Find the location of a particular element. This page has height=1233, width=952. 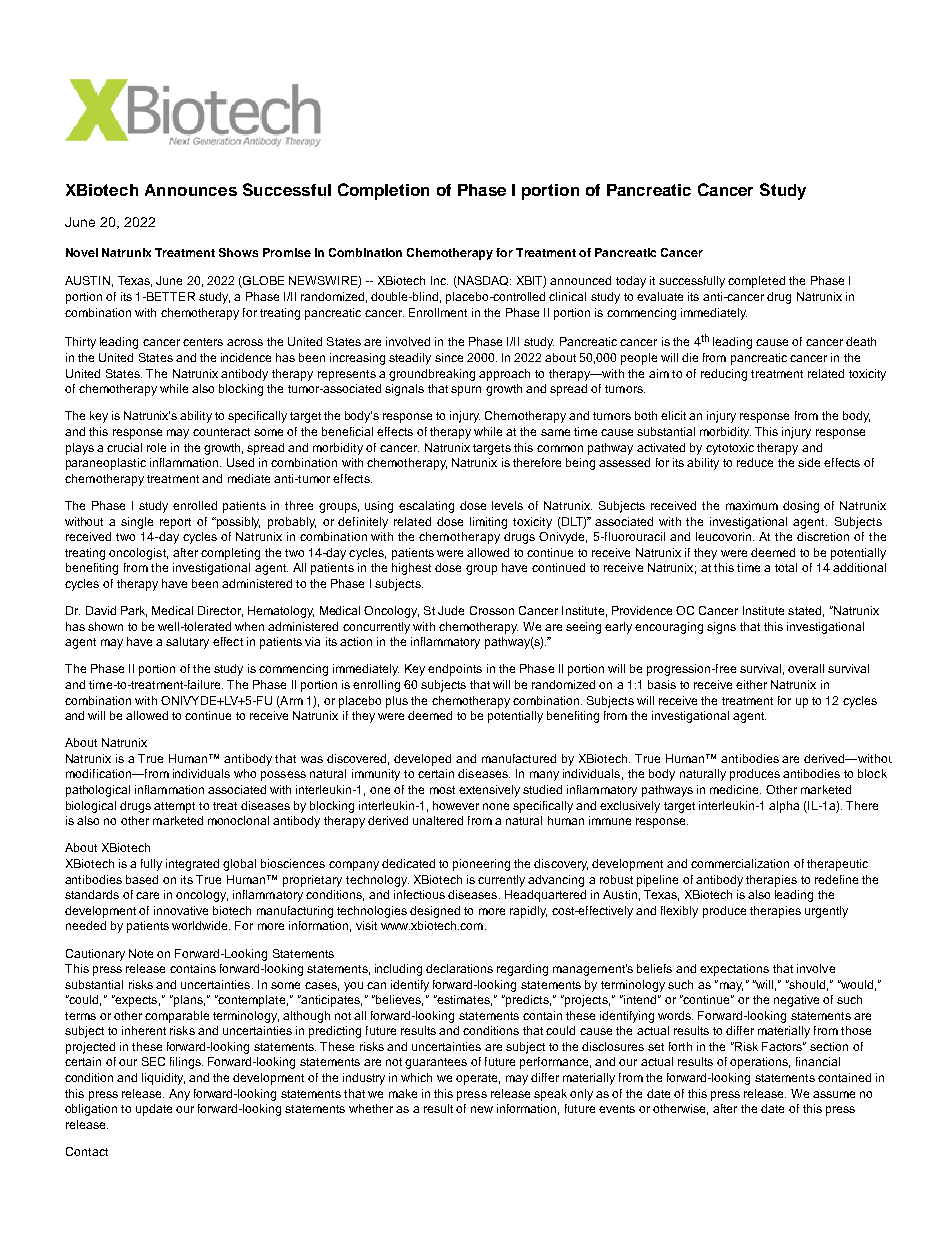

liquidity is located at coordinates (163, 1079).
